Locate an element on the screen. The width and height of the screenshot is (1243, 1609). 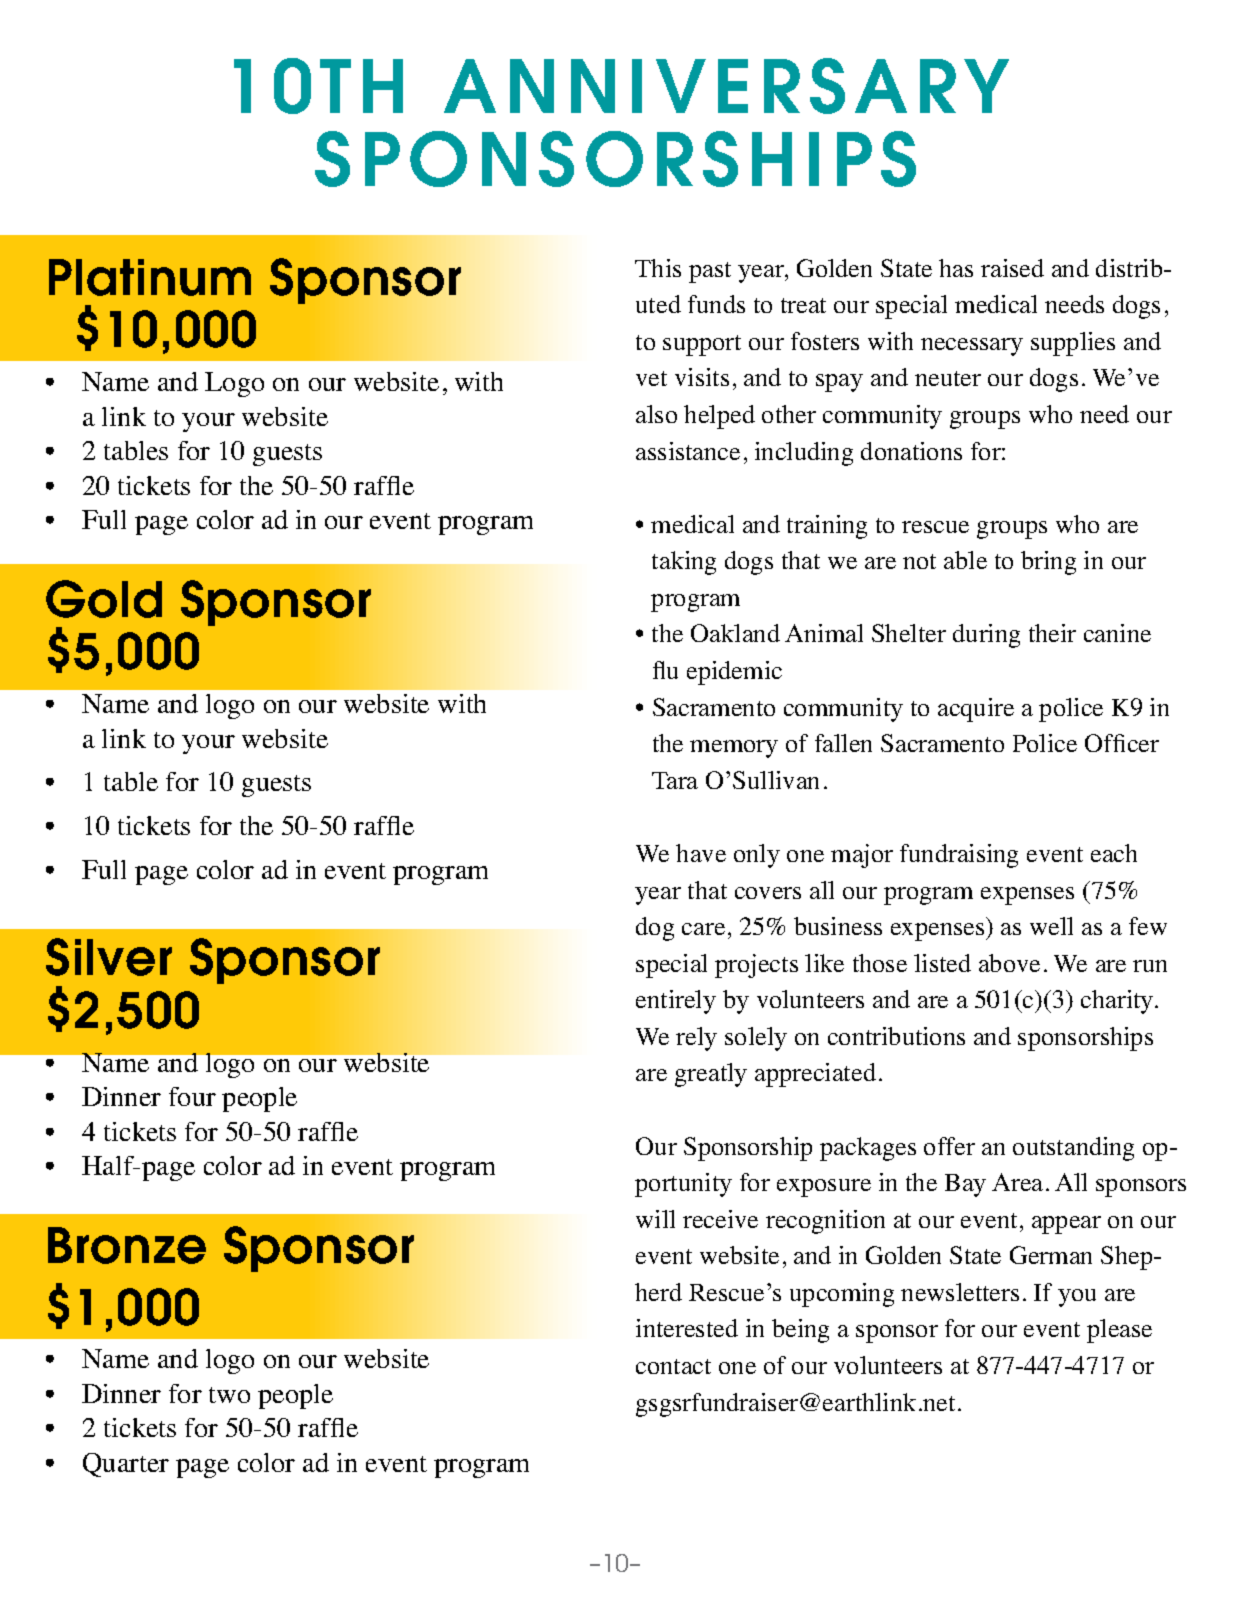
four is located at coordinates (192, 1096).
